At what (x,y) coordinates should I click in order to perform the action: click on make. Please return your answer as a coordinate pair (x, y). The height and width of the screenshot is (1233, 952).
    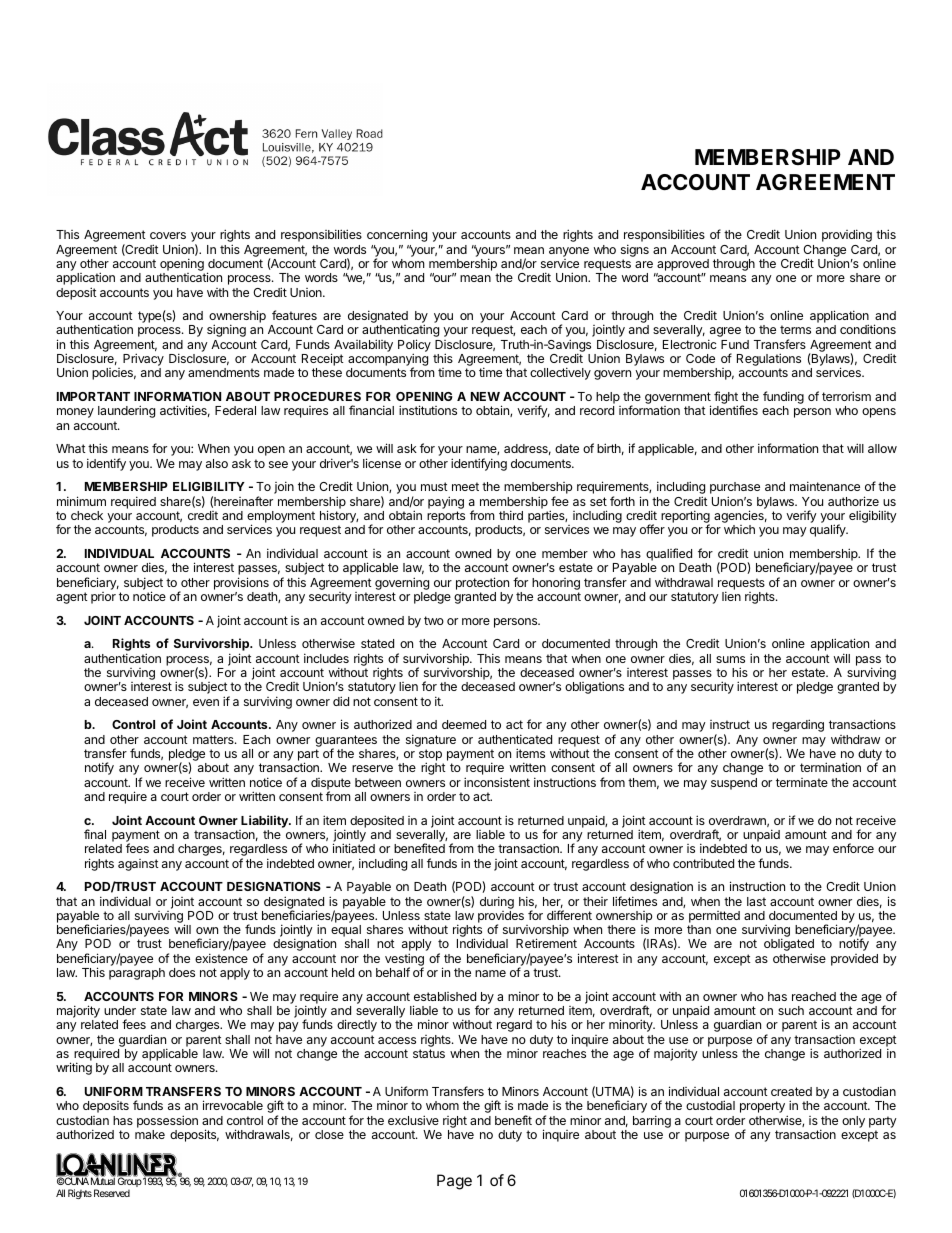
    Looking at the image, I should click on (150, 1134).
